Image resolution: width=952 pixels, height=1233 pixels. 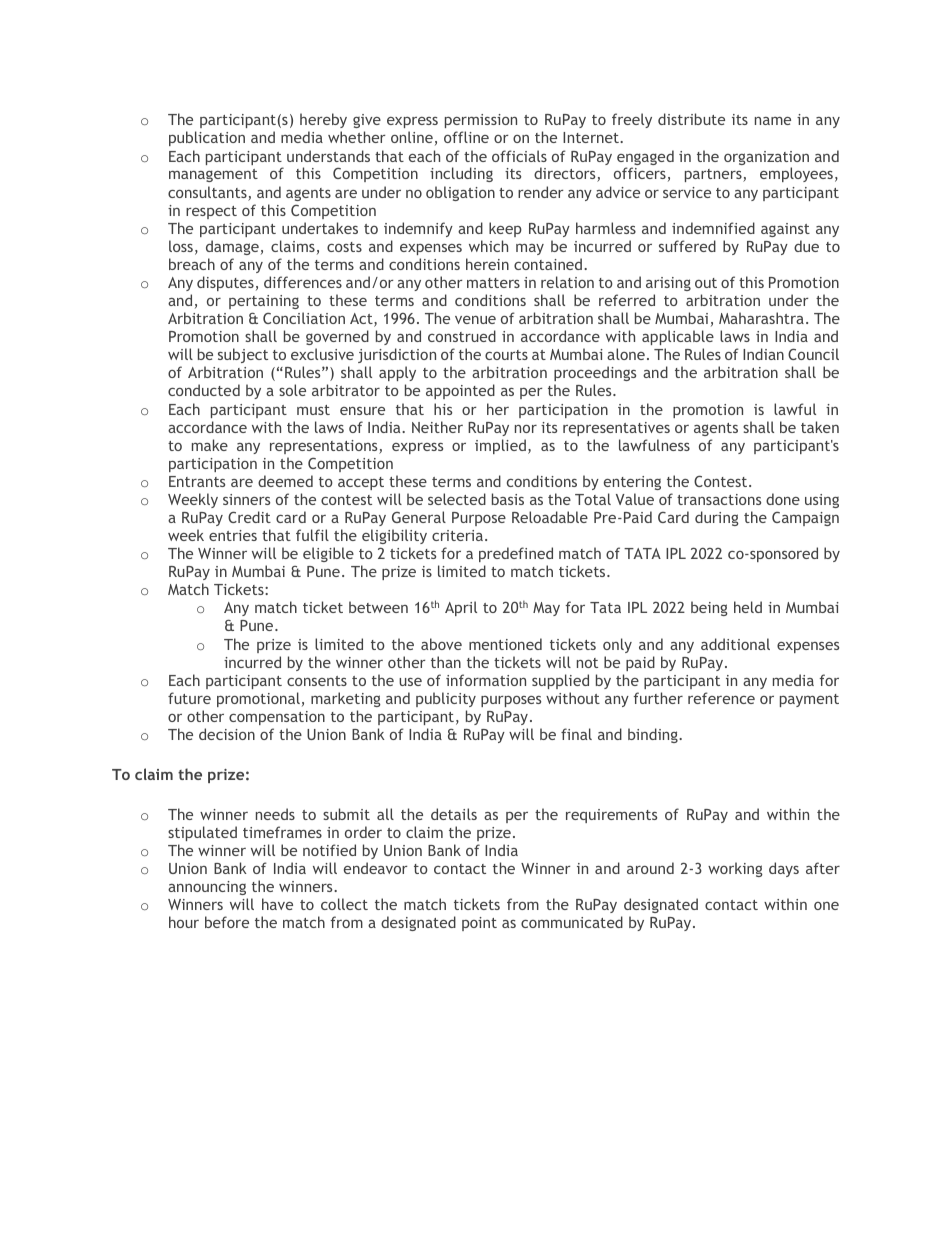 What do you see at coordinates (766, 159) in the screenshot?
I see `organization` at bounding box center [766, 159].
